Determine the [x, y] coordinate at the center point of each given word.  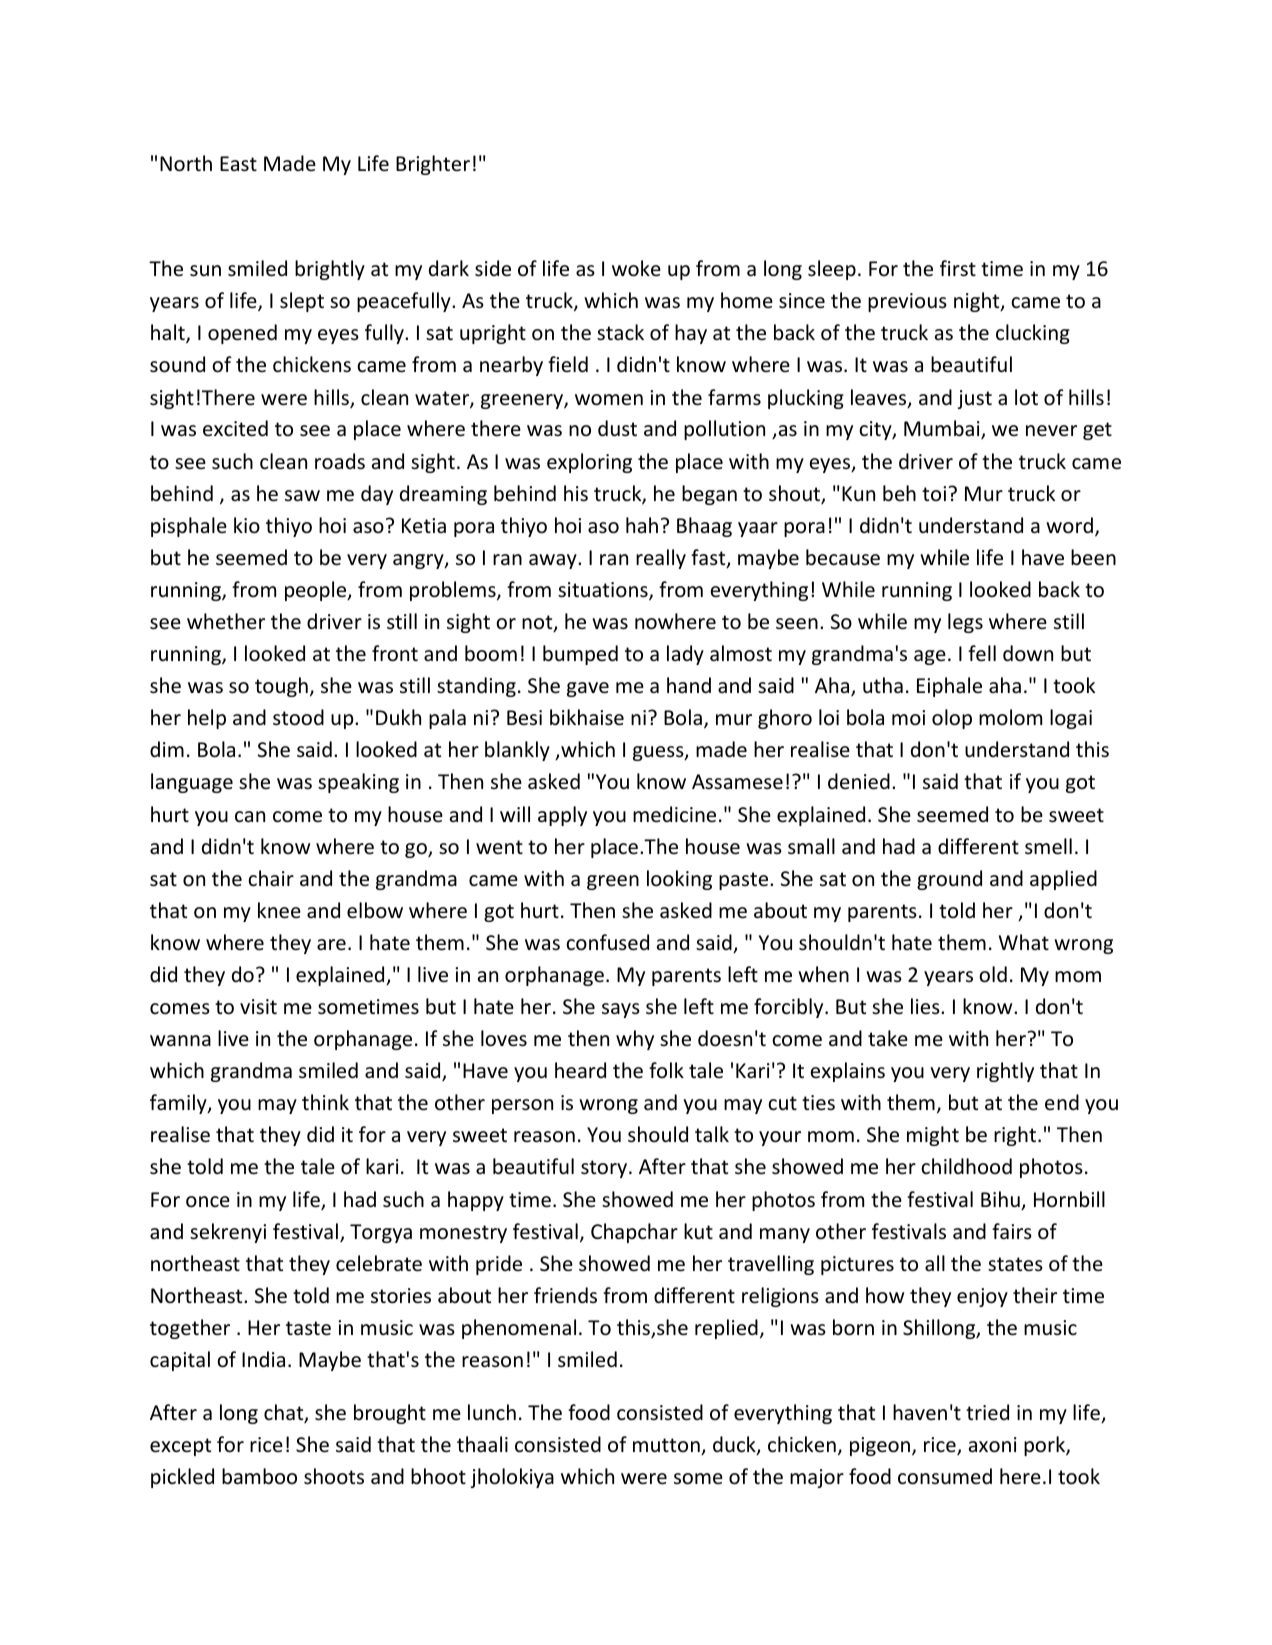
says [621, 1010]
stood [298, 717]
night [978, 302]
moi [908, 717]
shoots [334, 1476]
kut [698, 1231]
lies [926, 1006]
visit [258, 1006]
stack [620, 332]
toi [935, 493]
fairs [1012, 1231]
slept [302, 302]
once [208, 1201]
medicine [674, 814]
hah [642, 525]
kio [247, 525]
